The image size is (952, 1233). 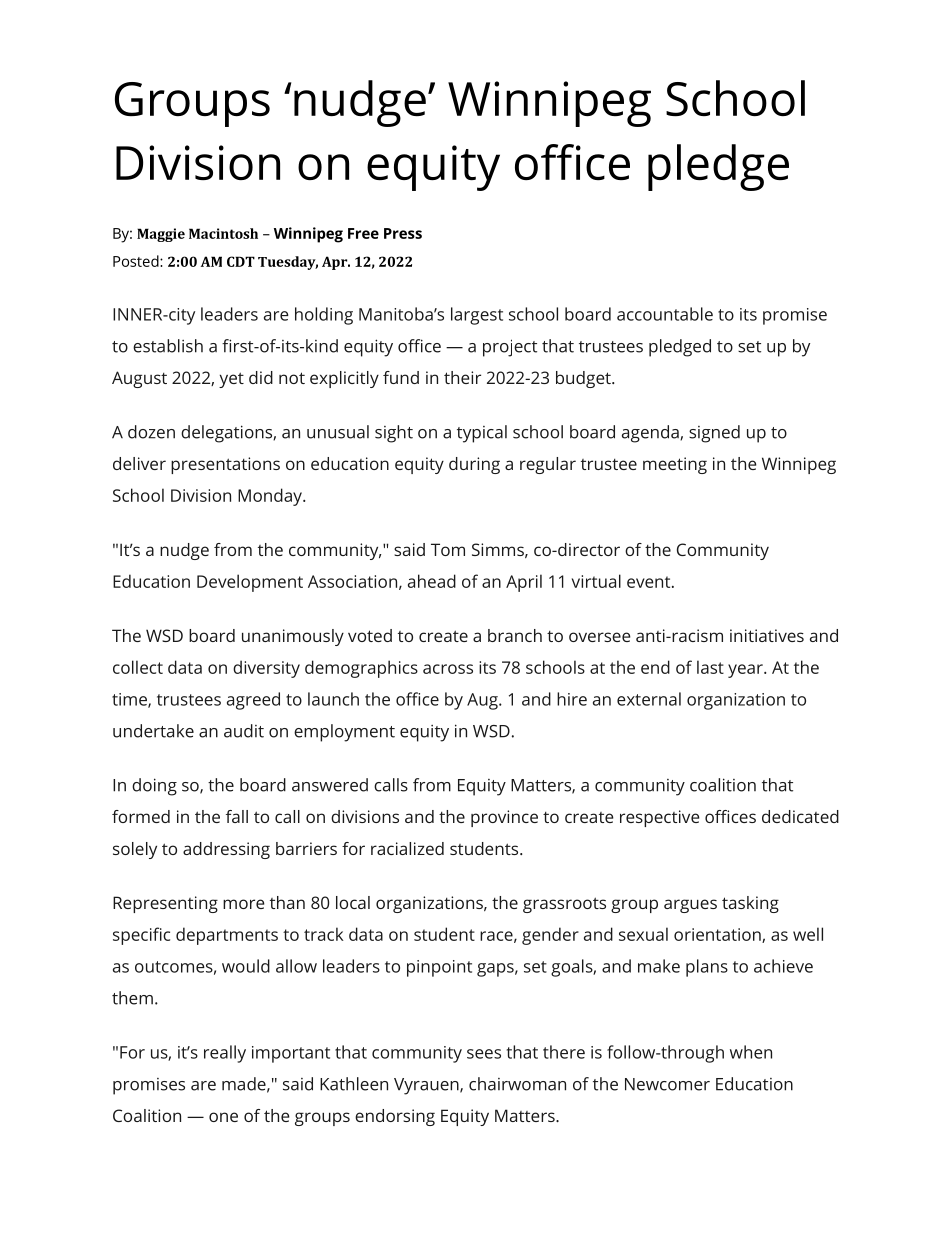 What do you see at coordinates (448, 669) in the document?
I see `across` at bounding box center [448, 669].
